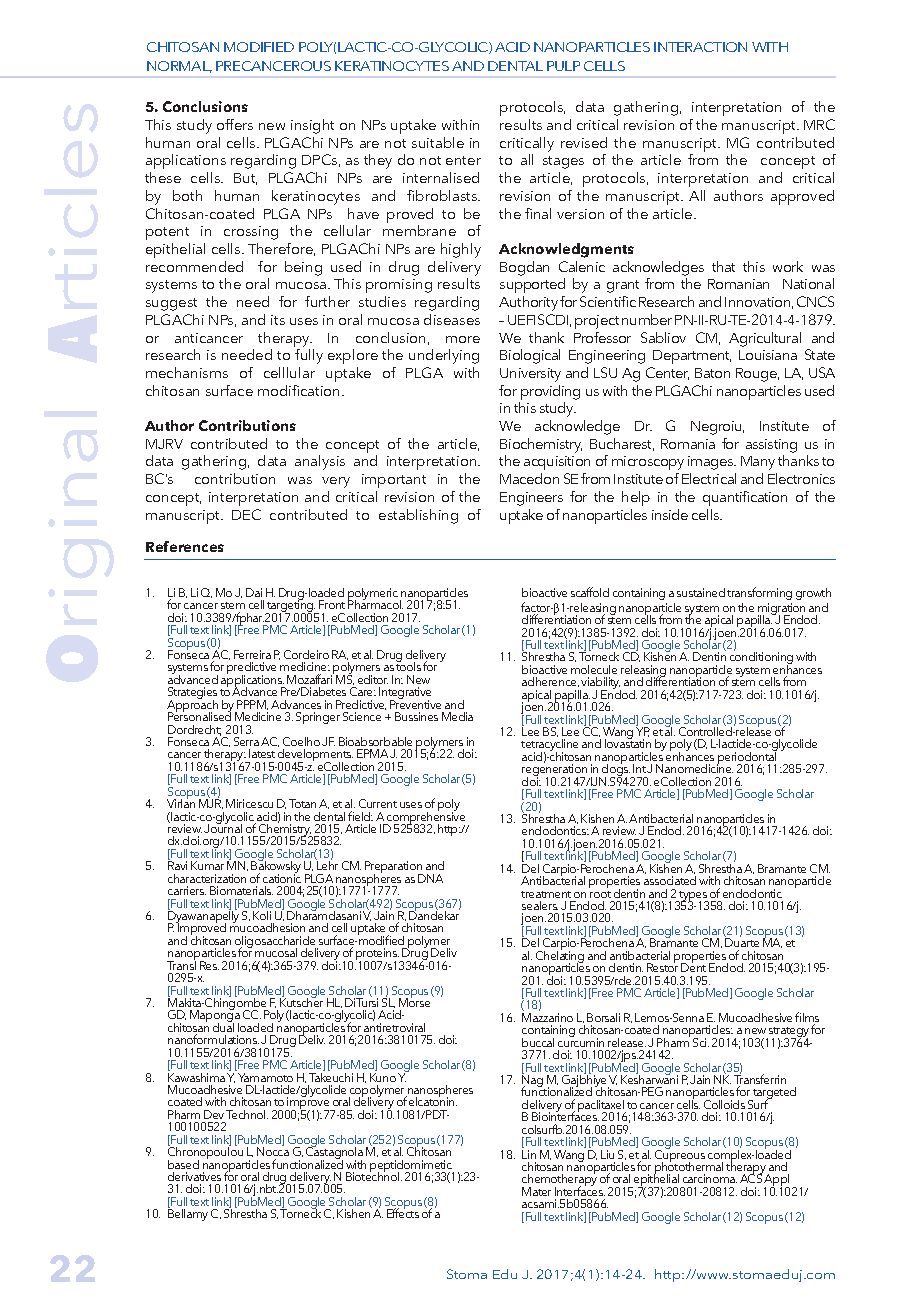 This document has height=1308, width=924. What do you see at coordinates (607, 1154) in the document?
I see `Liu` at bounding box center [607, 1154].
